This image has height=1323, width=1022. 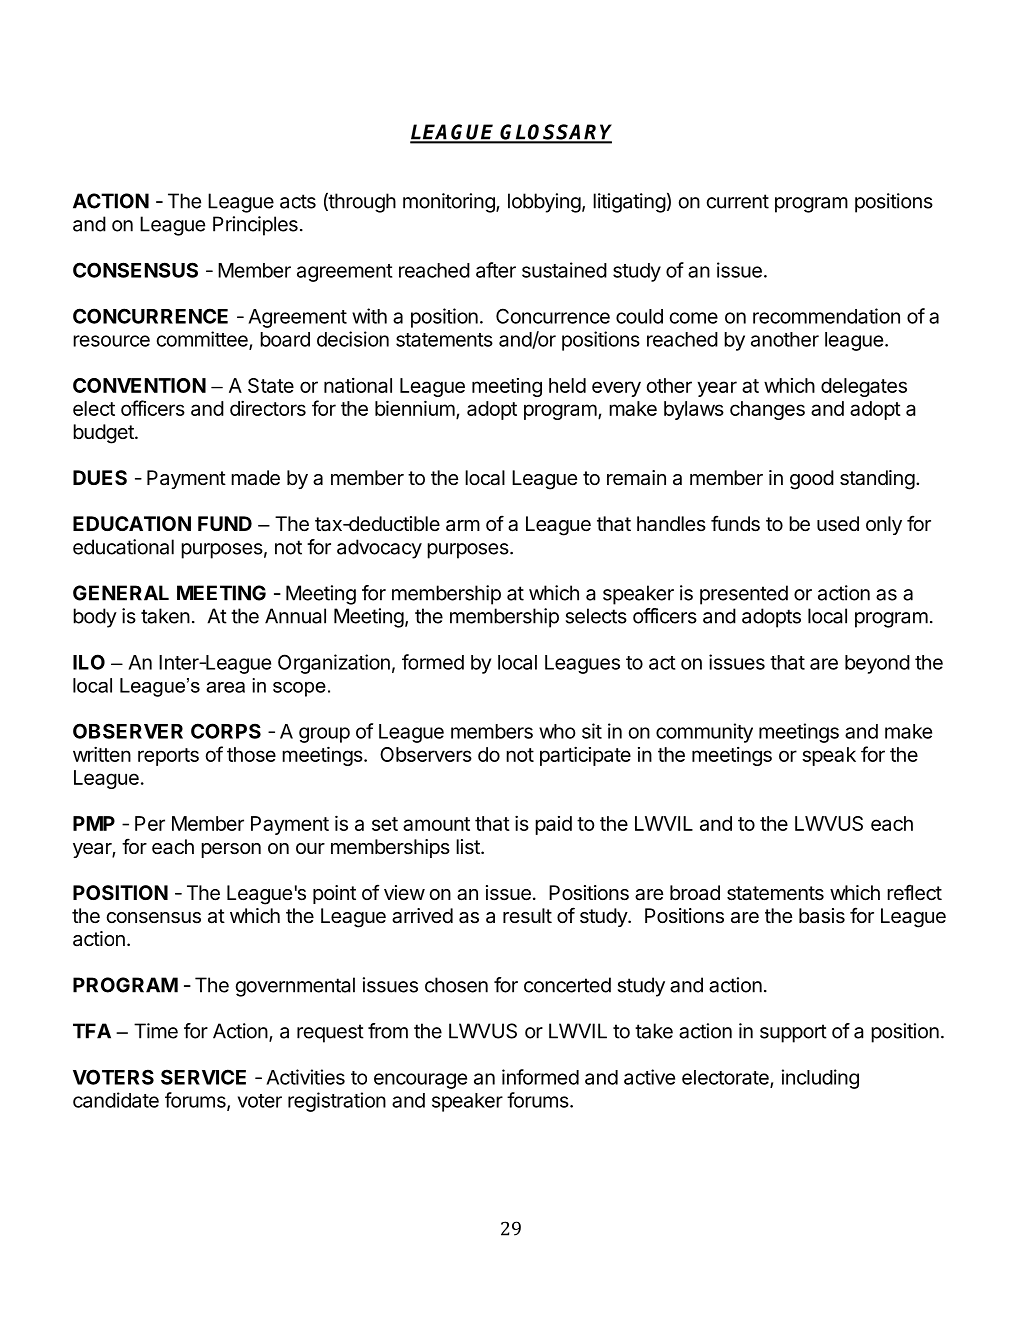 What do you see at coordinates (255, 226) in the image?
I see `Principles` at bounding box center [255, 226].
